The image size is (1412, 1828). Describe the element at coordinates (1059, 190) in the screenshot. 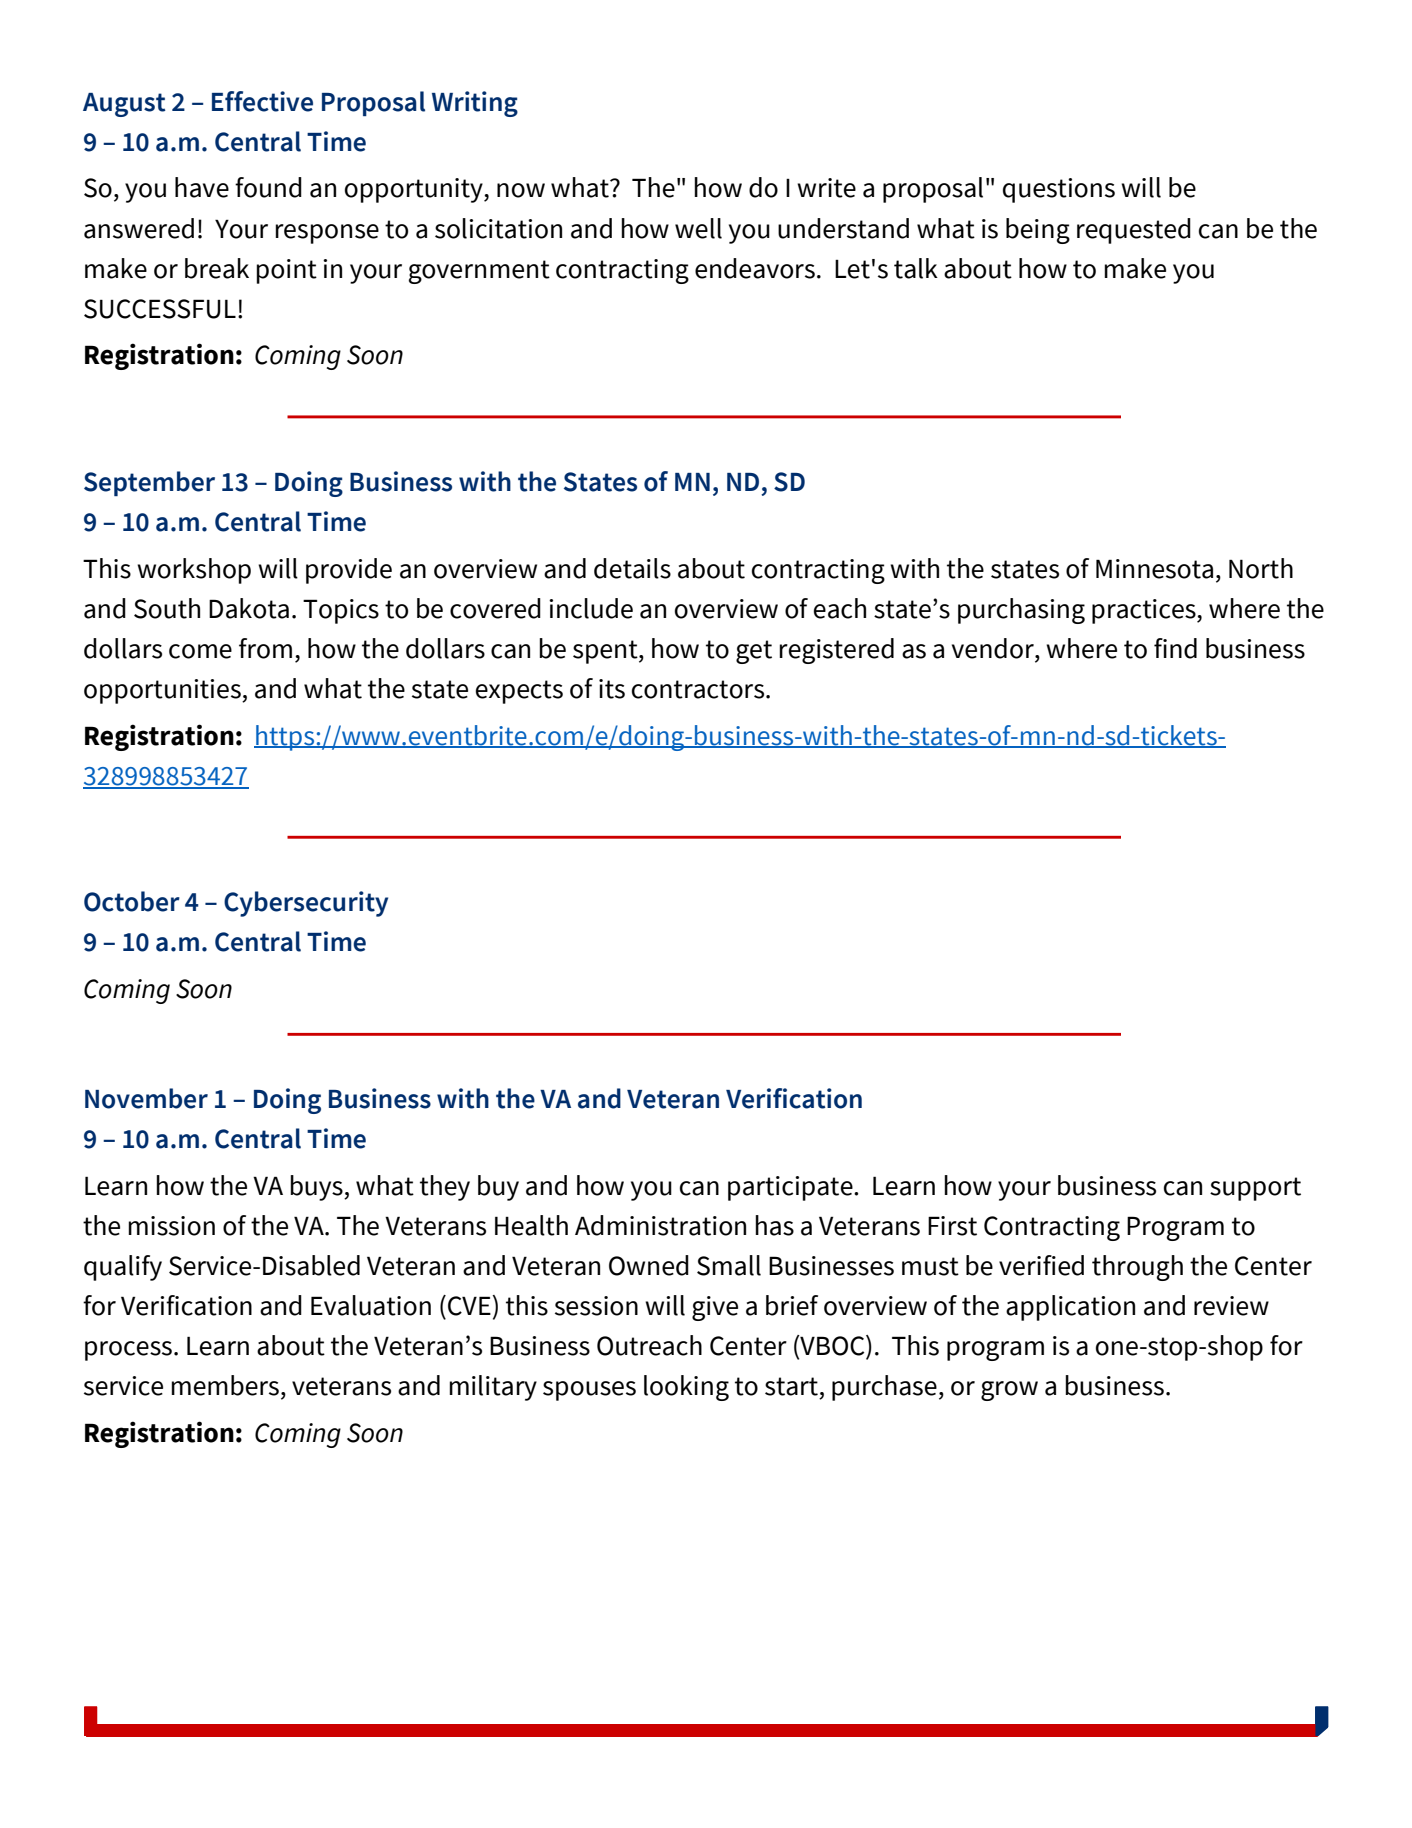

I see `questions` at that location.
